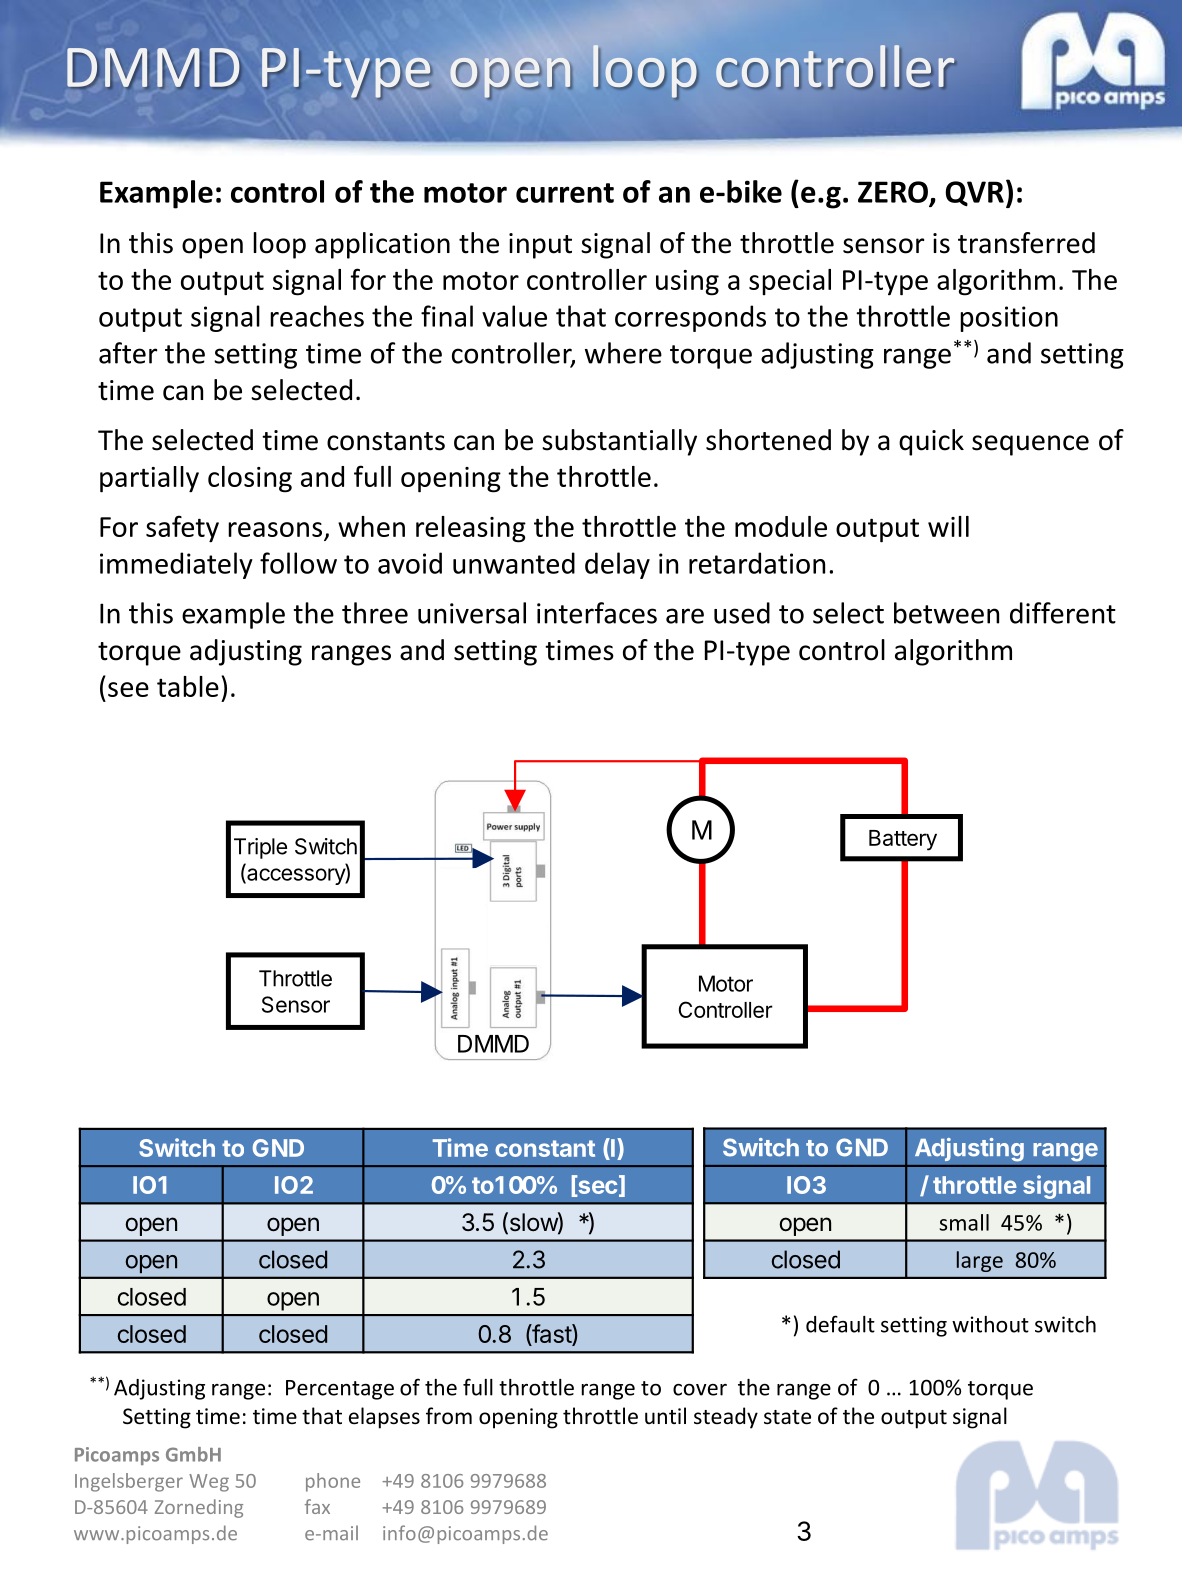 Image resolution: width=1182 pixels, height=1576 pixels. What do you see at coordinates (903, 840) in the screenshot?
I see `Battery` at bounding box center [903, 840].
